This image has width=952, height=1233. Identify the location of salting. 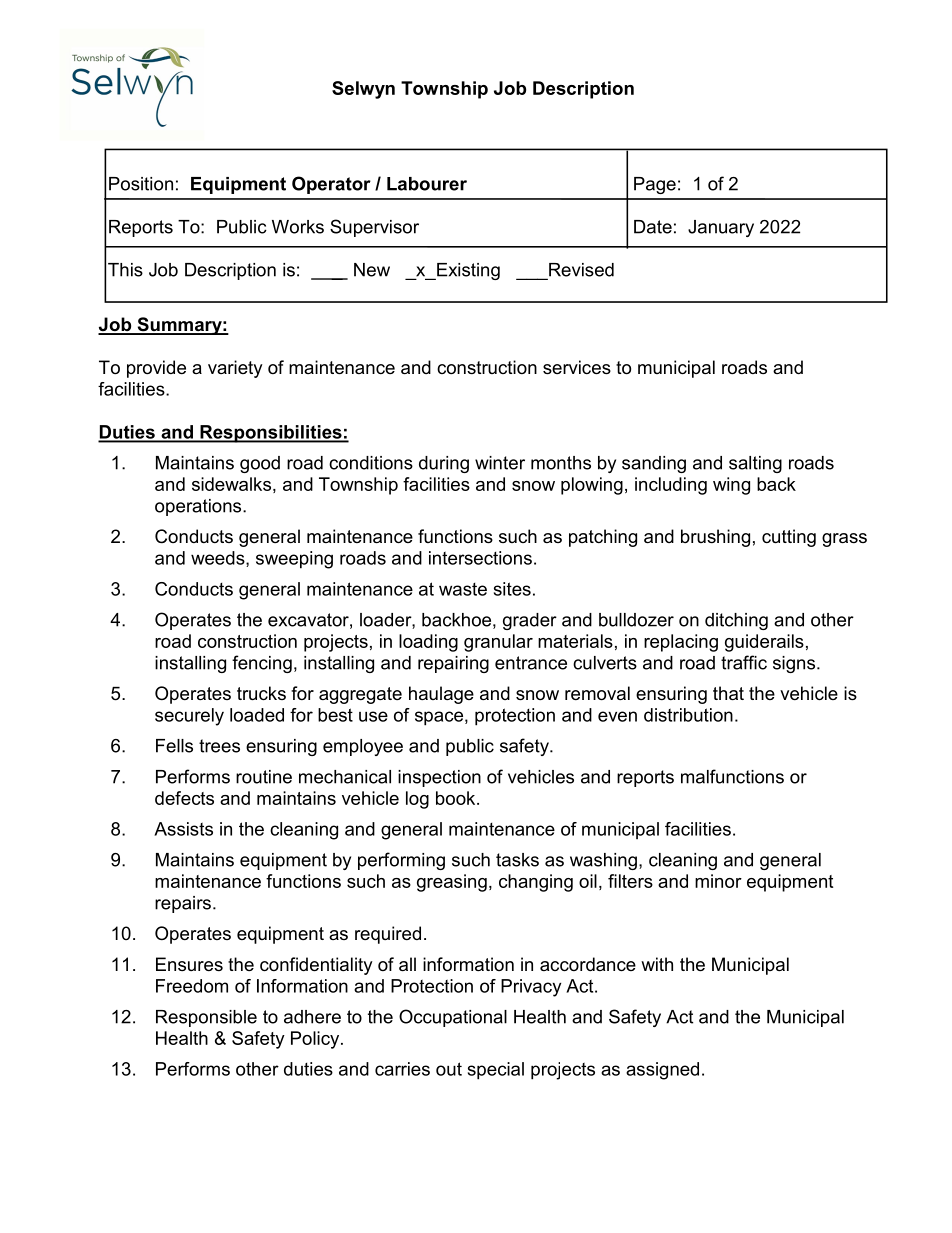
(755, 464).
